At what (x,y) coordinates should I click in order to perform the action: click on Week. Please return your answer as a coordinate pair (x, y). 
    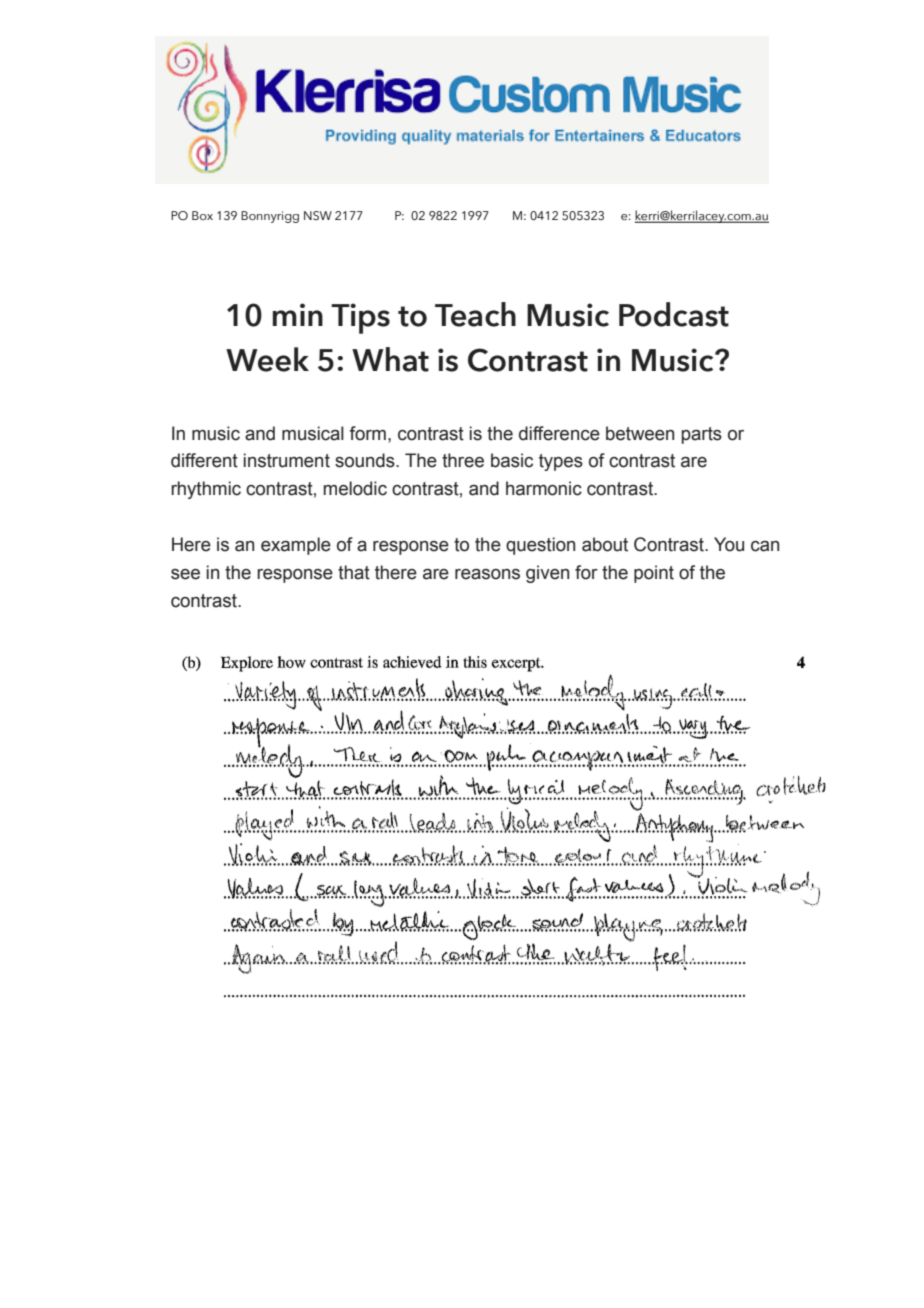
    Looking at the image, I should click on (267, 359).
